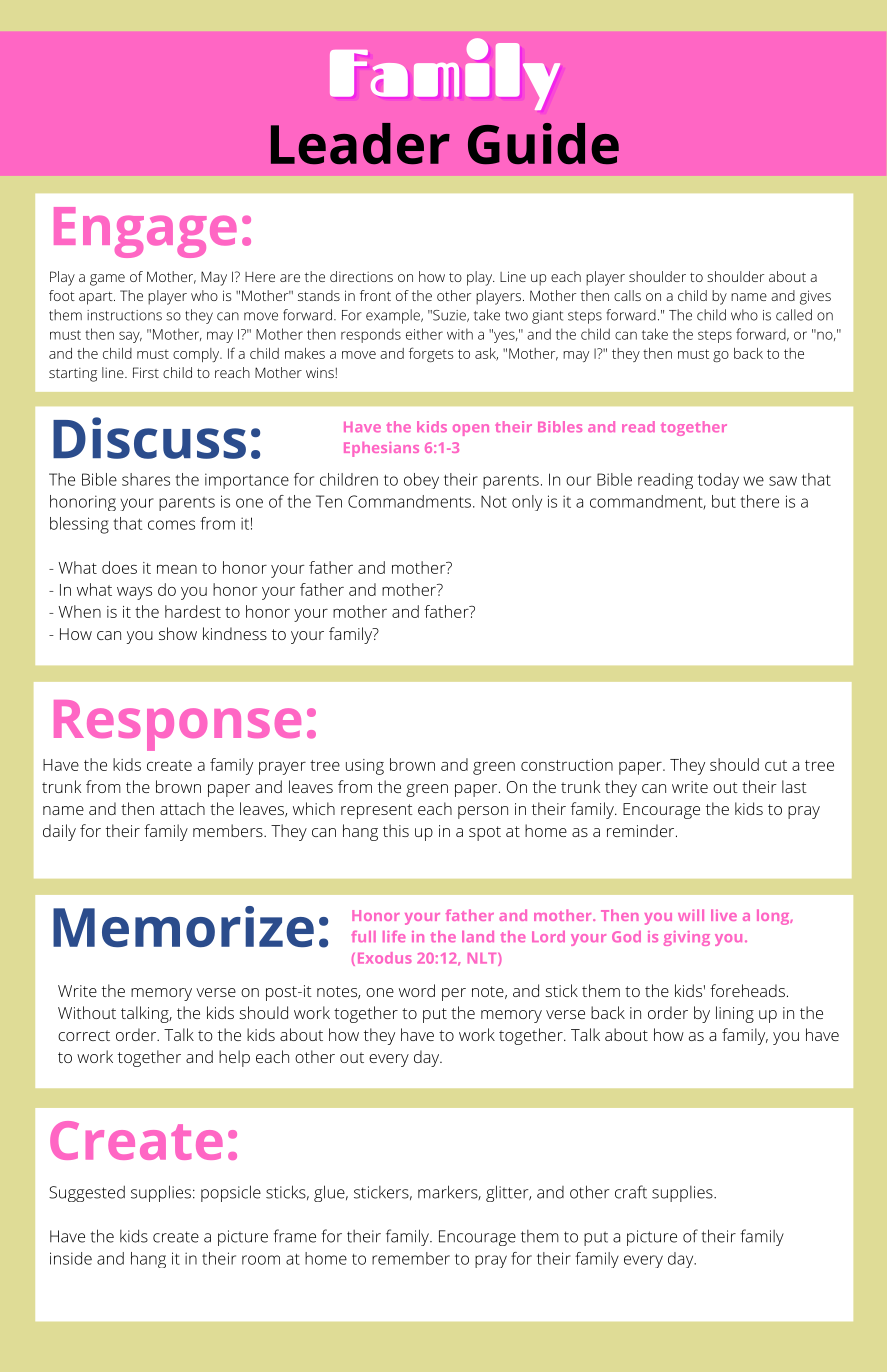 This page has height=1372, width=887. Describe the element at coordinates (182, 808) in the page. I see `attach` at that location.
